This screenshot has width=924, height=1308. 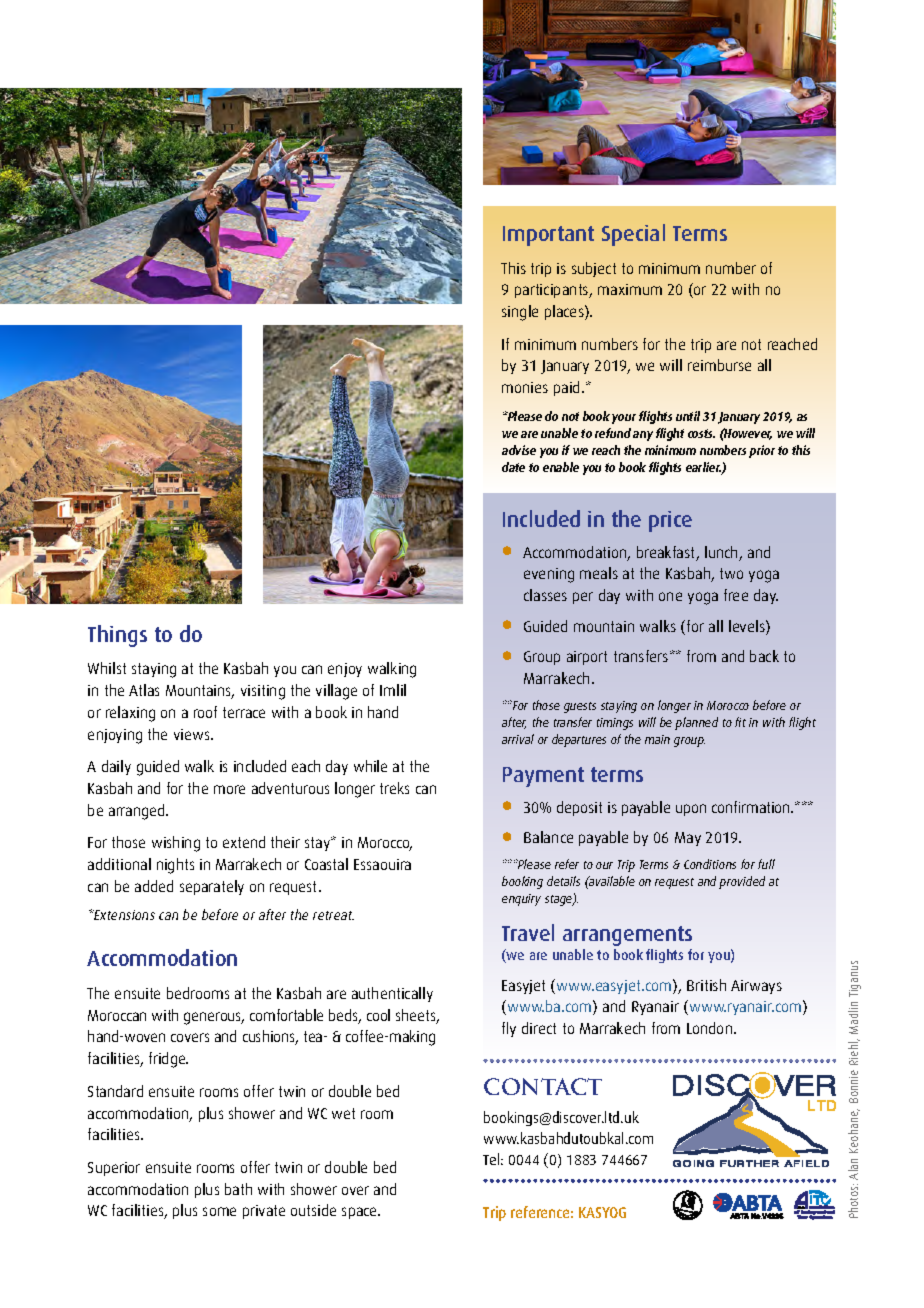 What do you see at coordinates (219, 1211) in the screenshot?
I see `some` at bounding box center [219, 1211].
